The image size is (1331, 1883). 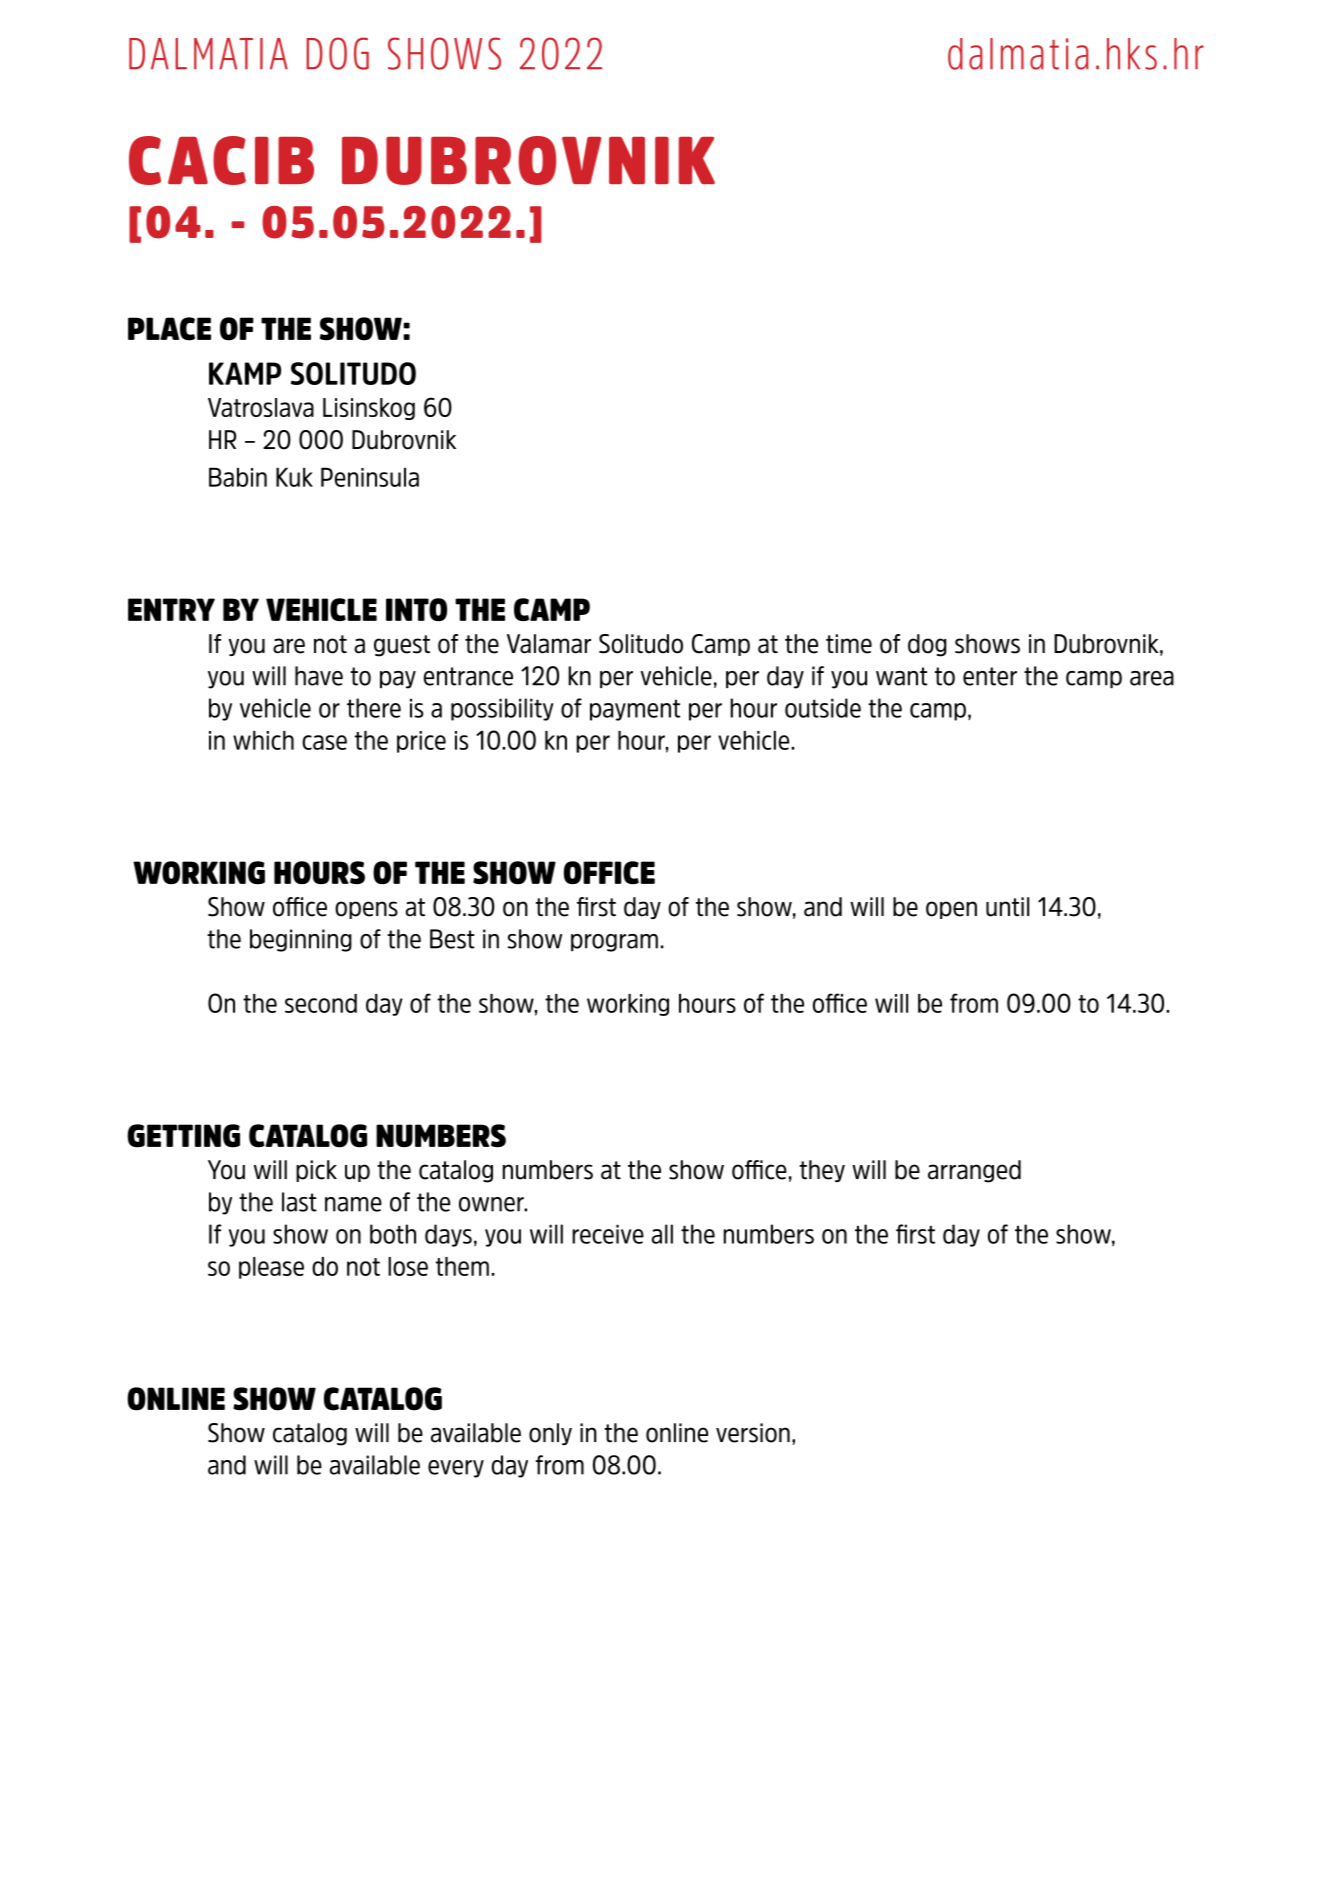 What do you see at coordinates (370, 477) in the screenshot?
I see `Peninsula` at bounding box center [370, 477].
